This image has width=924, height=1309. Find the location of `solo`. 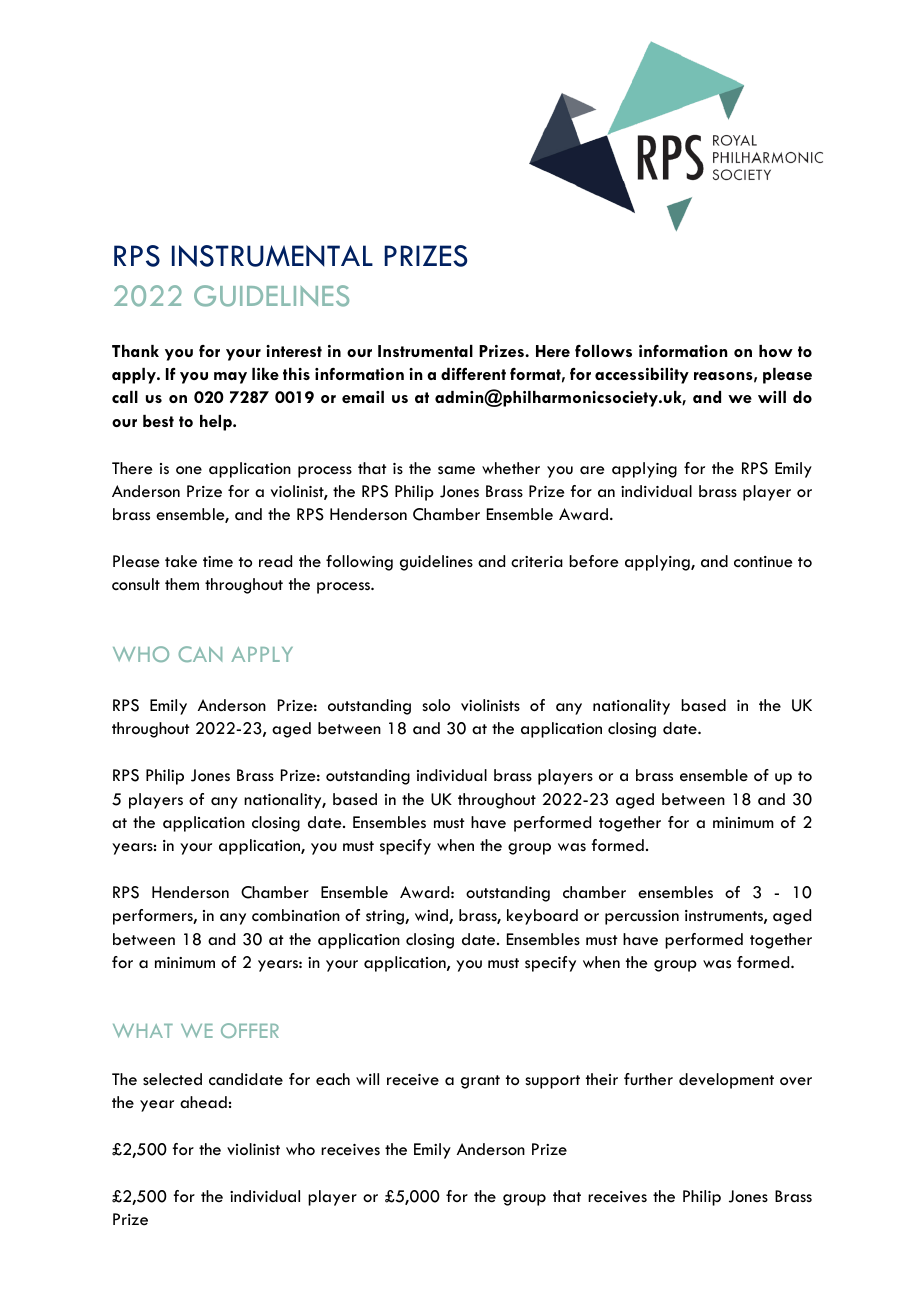

solo is located at coordinates (436, 705).
